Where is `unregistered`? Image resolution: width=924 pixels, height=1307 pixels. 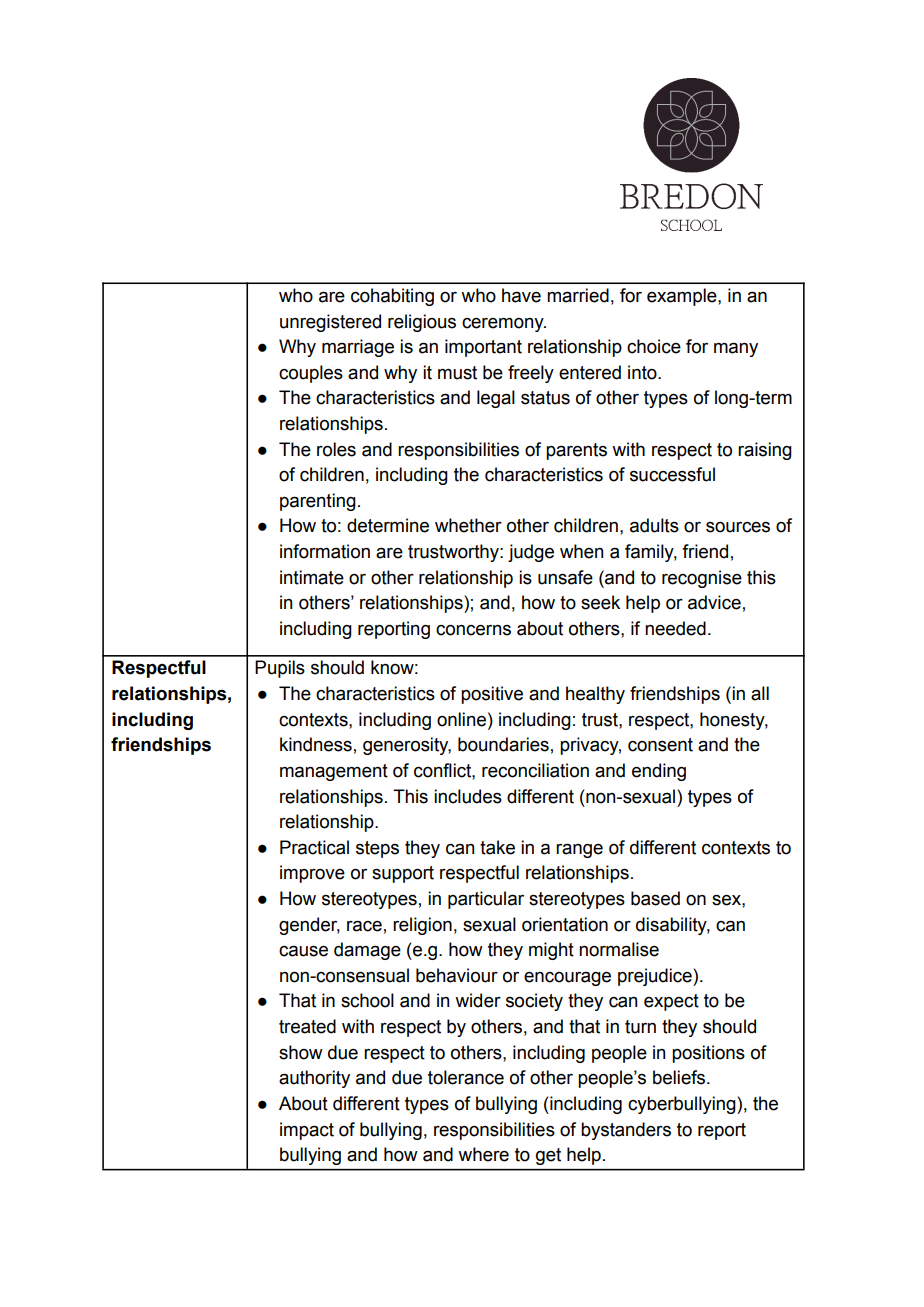 unregistered is located at coordinates (330, 323).
